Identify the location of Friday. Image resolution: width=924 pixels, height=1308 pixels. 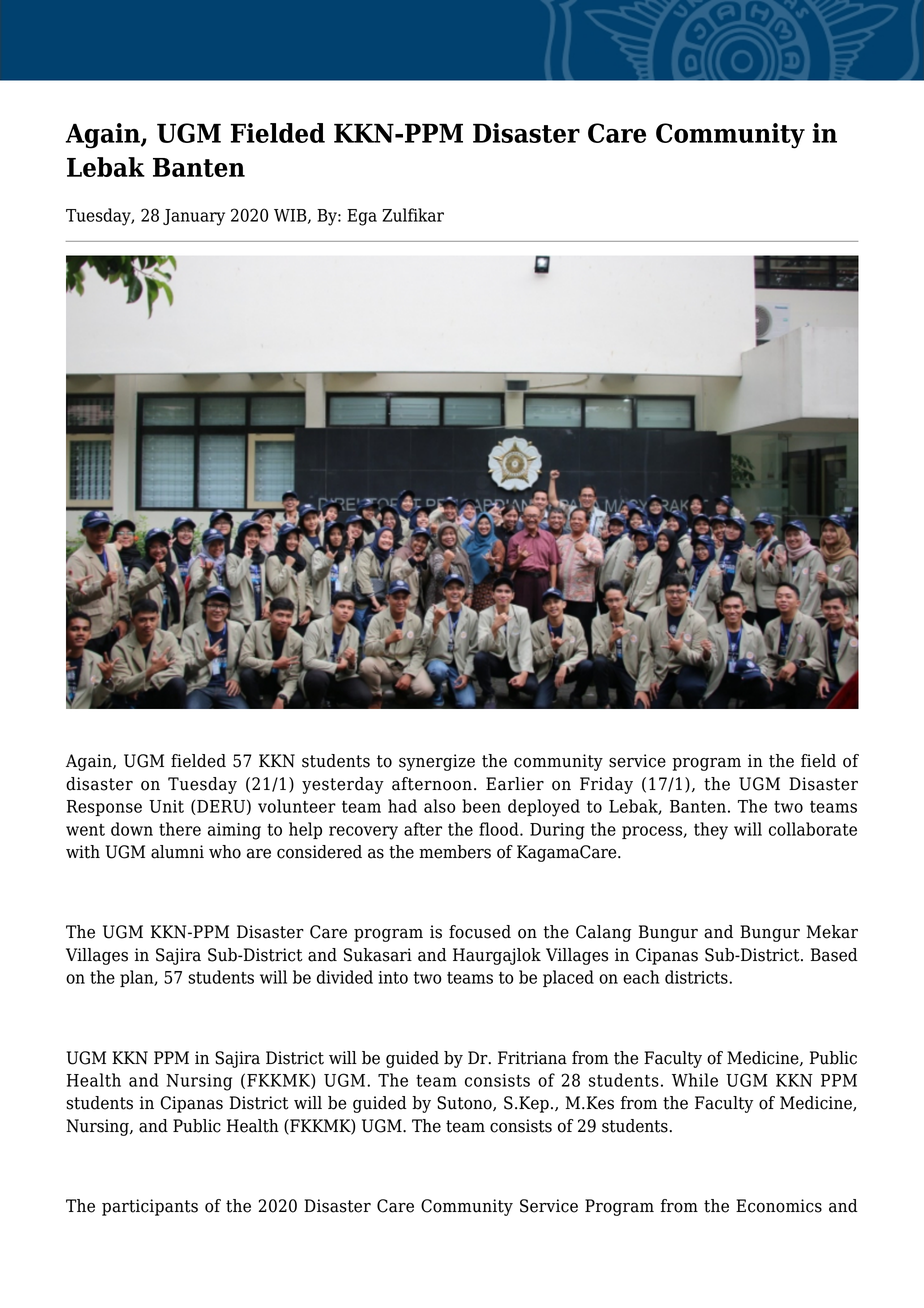
(606, 785).
